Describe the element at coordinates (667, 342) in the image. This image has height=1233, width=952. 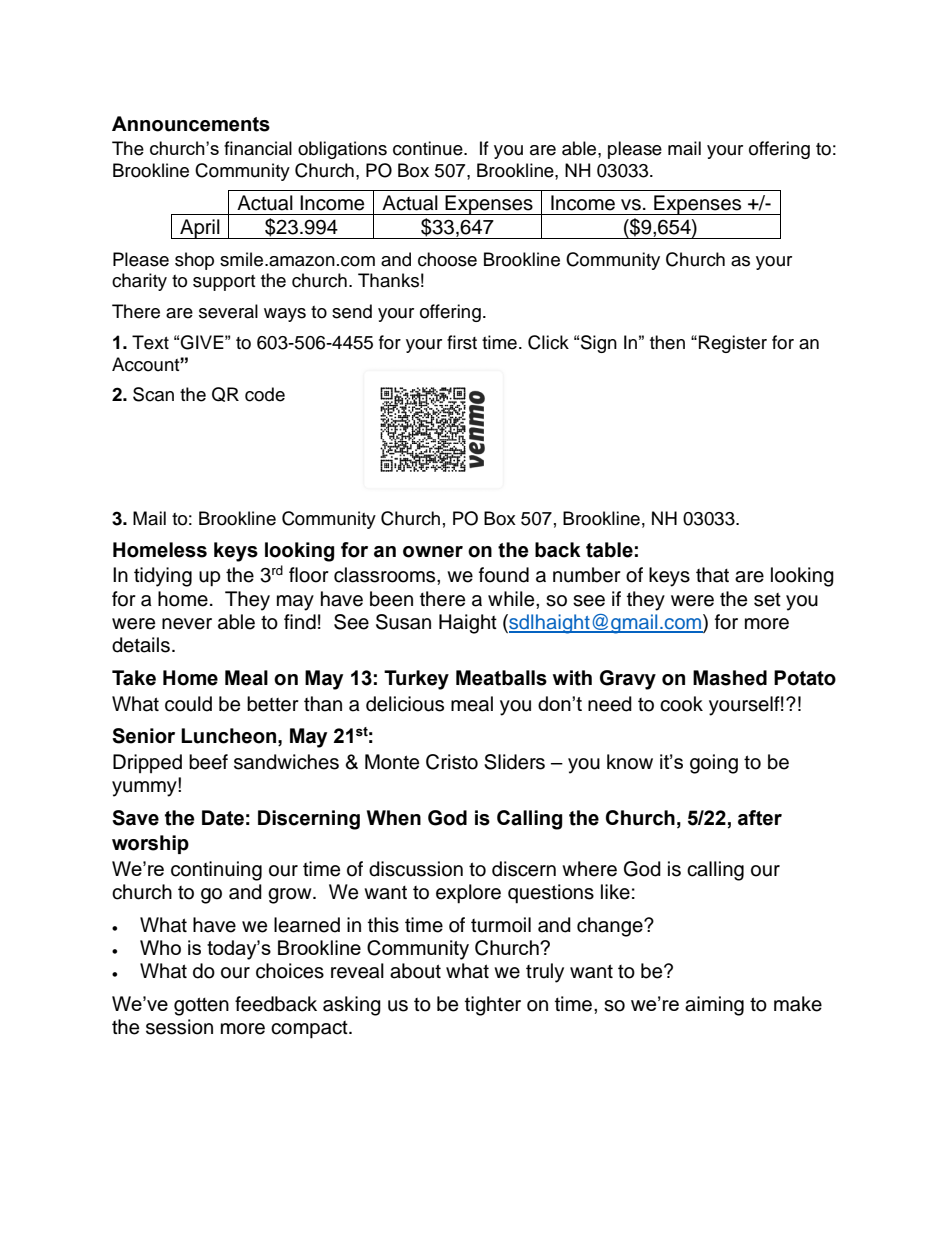
I see `then` at that location.
